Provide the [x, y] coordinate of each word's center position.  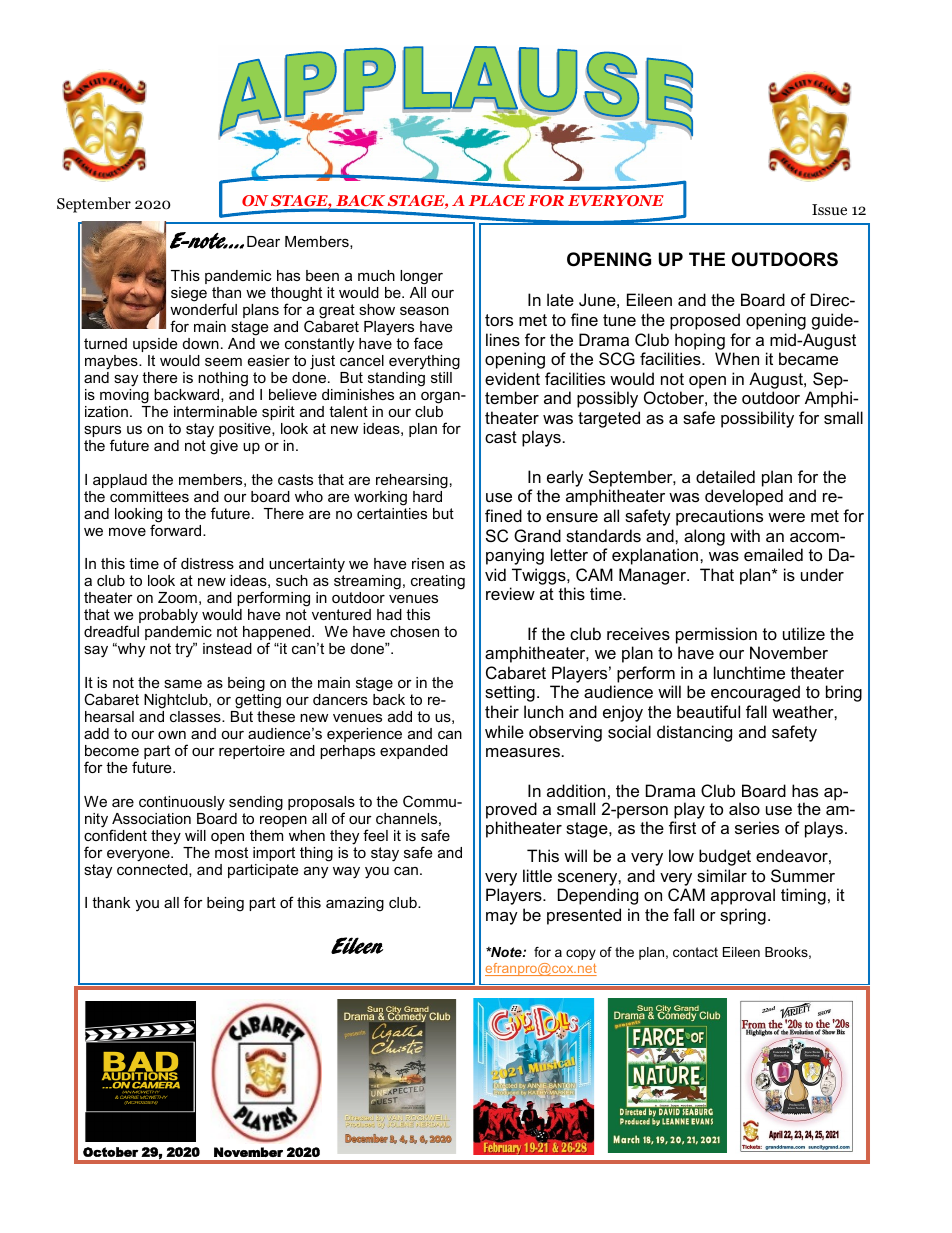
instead [227, 648]
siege [189, 294]
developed [744, 497]
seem [223, 361]
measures [523, 752]
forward [177, 529]
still [441, 377]
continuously [182, 803]
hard [428, 495]
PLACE [497, 200]
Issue [829, 209]
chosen [414, 631]
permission [716, 635]
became [808, 358]
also [744, 808]
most [231, 852]
